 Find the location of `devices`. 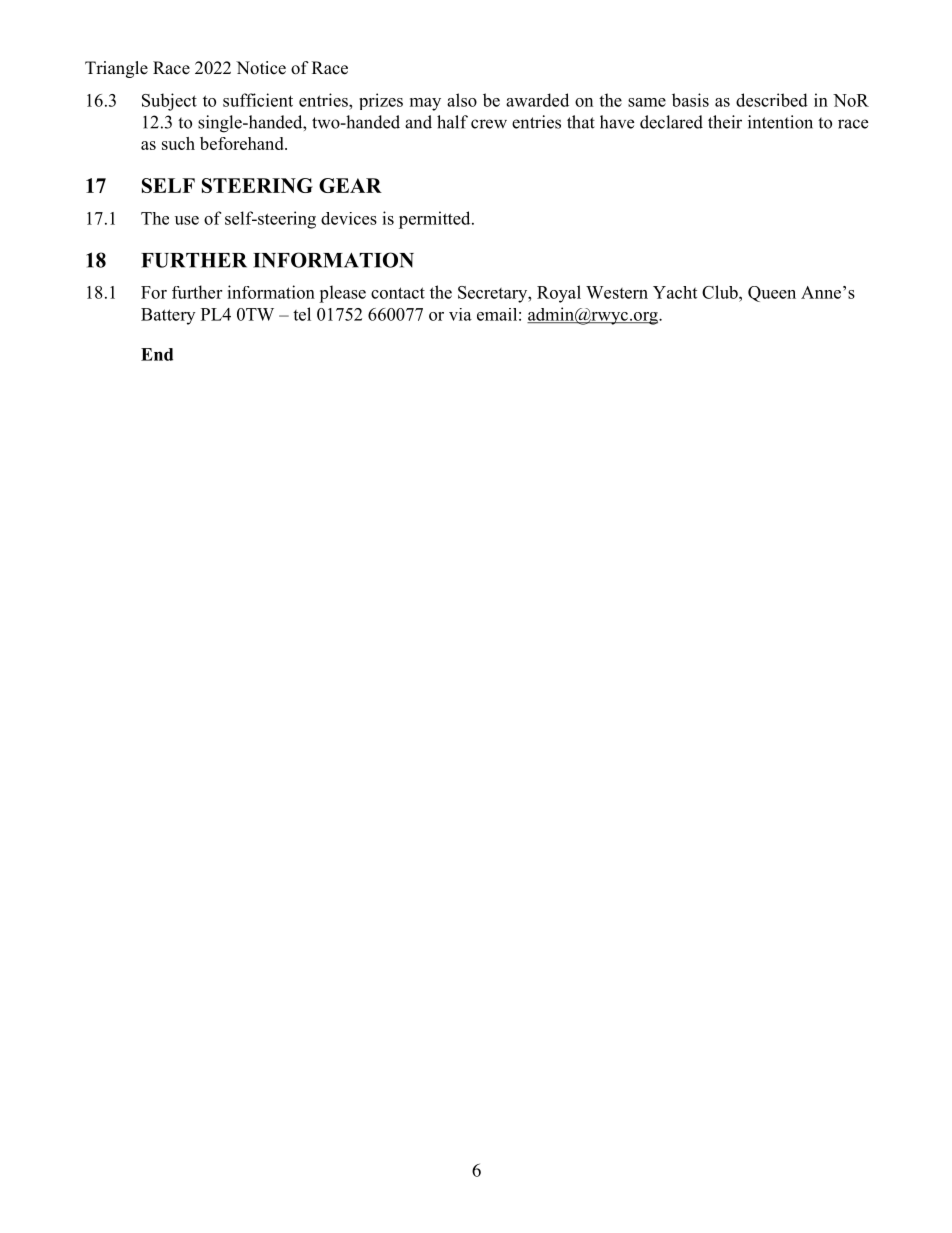

devices is located at coordinates (349, 218).
